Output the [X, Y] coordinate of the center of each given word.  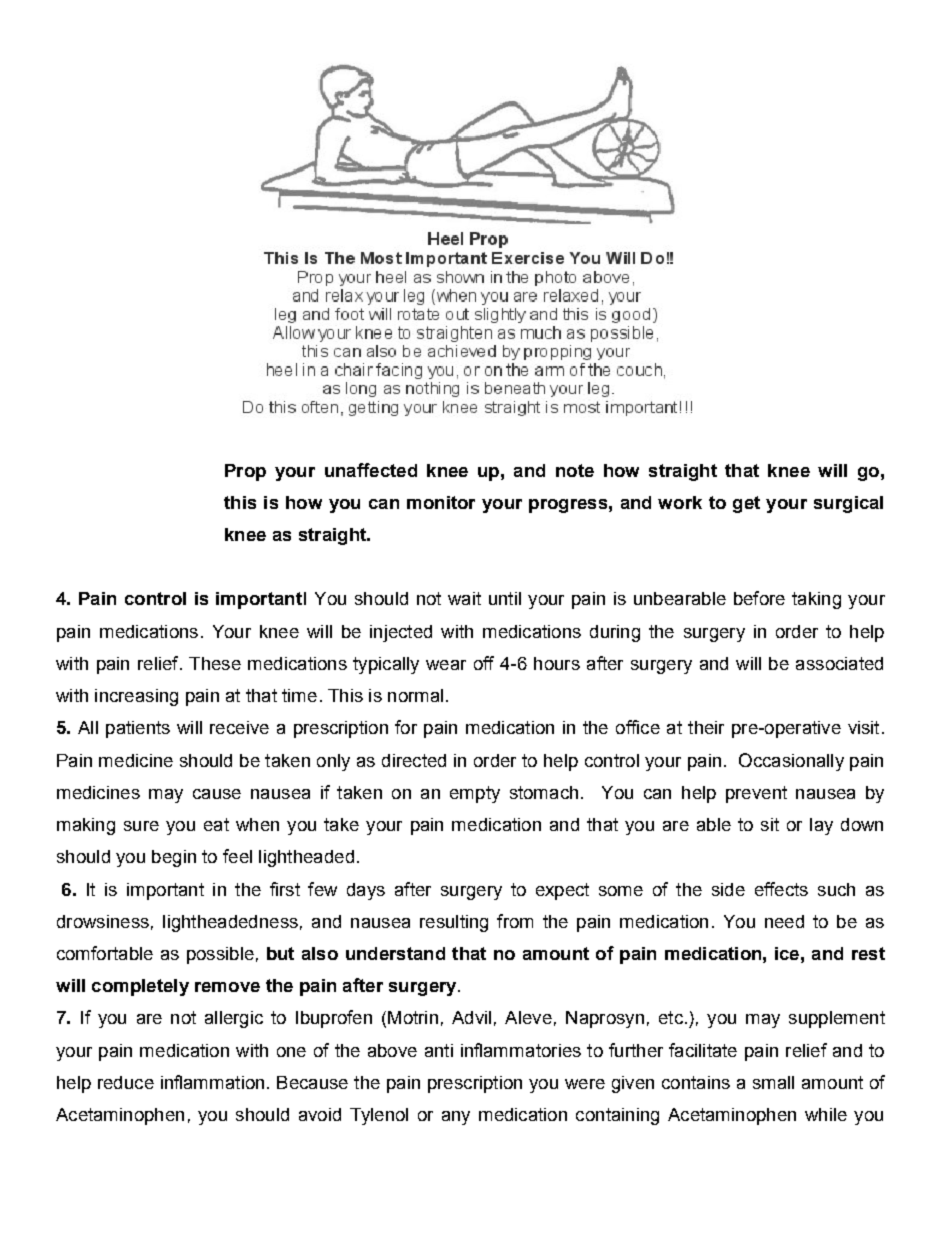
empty [475, 794]
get [746, 504]
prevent [756, 794]
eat [216, 824]
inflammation [212, 1082]
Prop [245, 472]
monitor [441, 502]
